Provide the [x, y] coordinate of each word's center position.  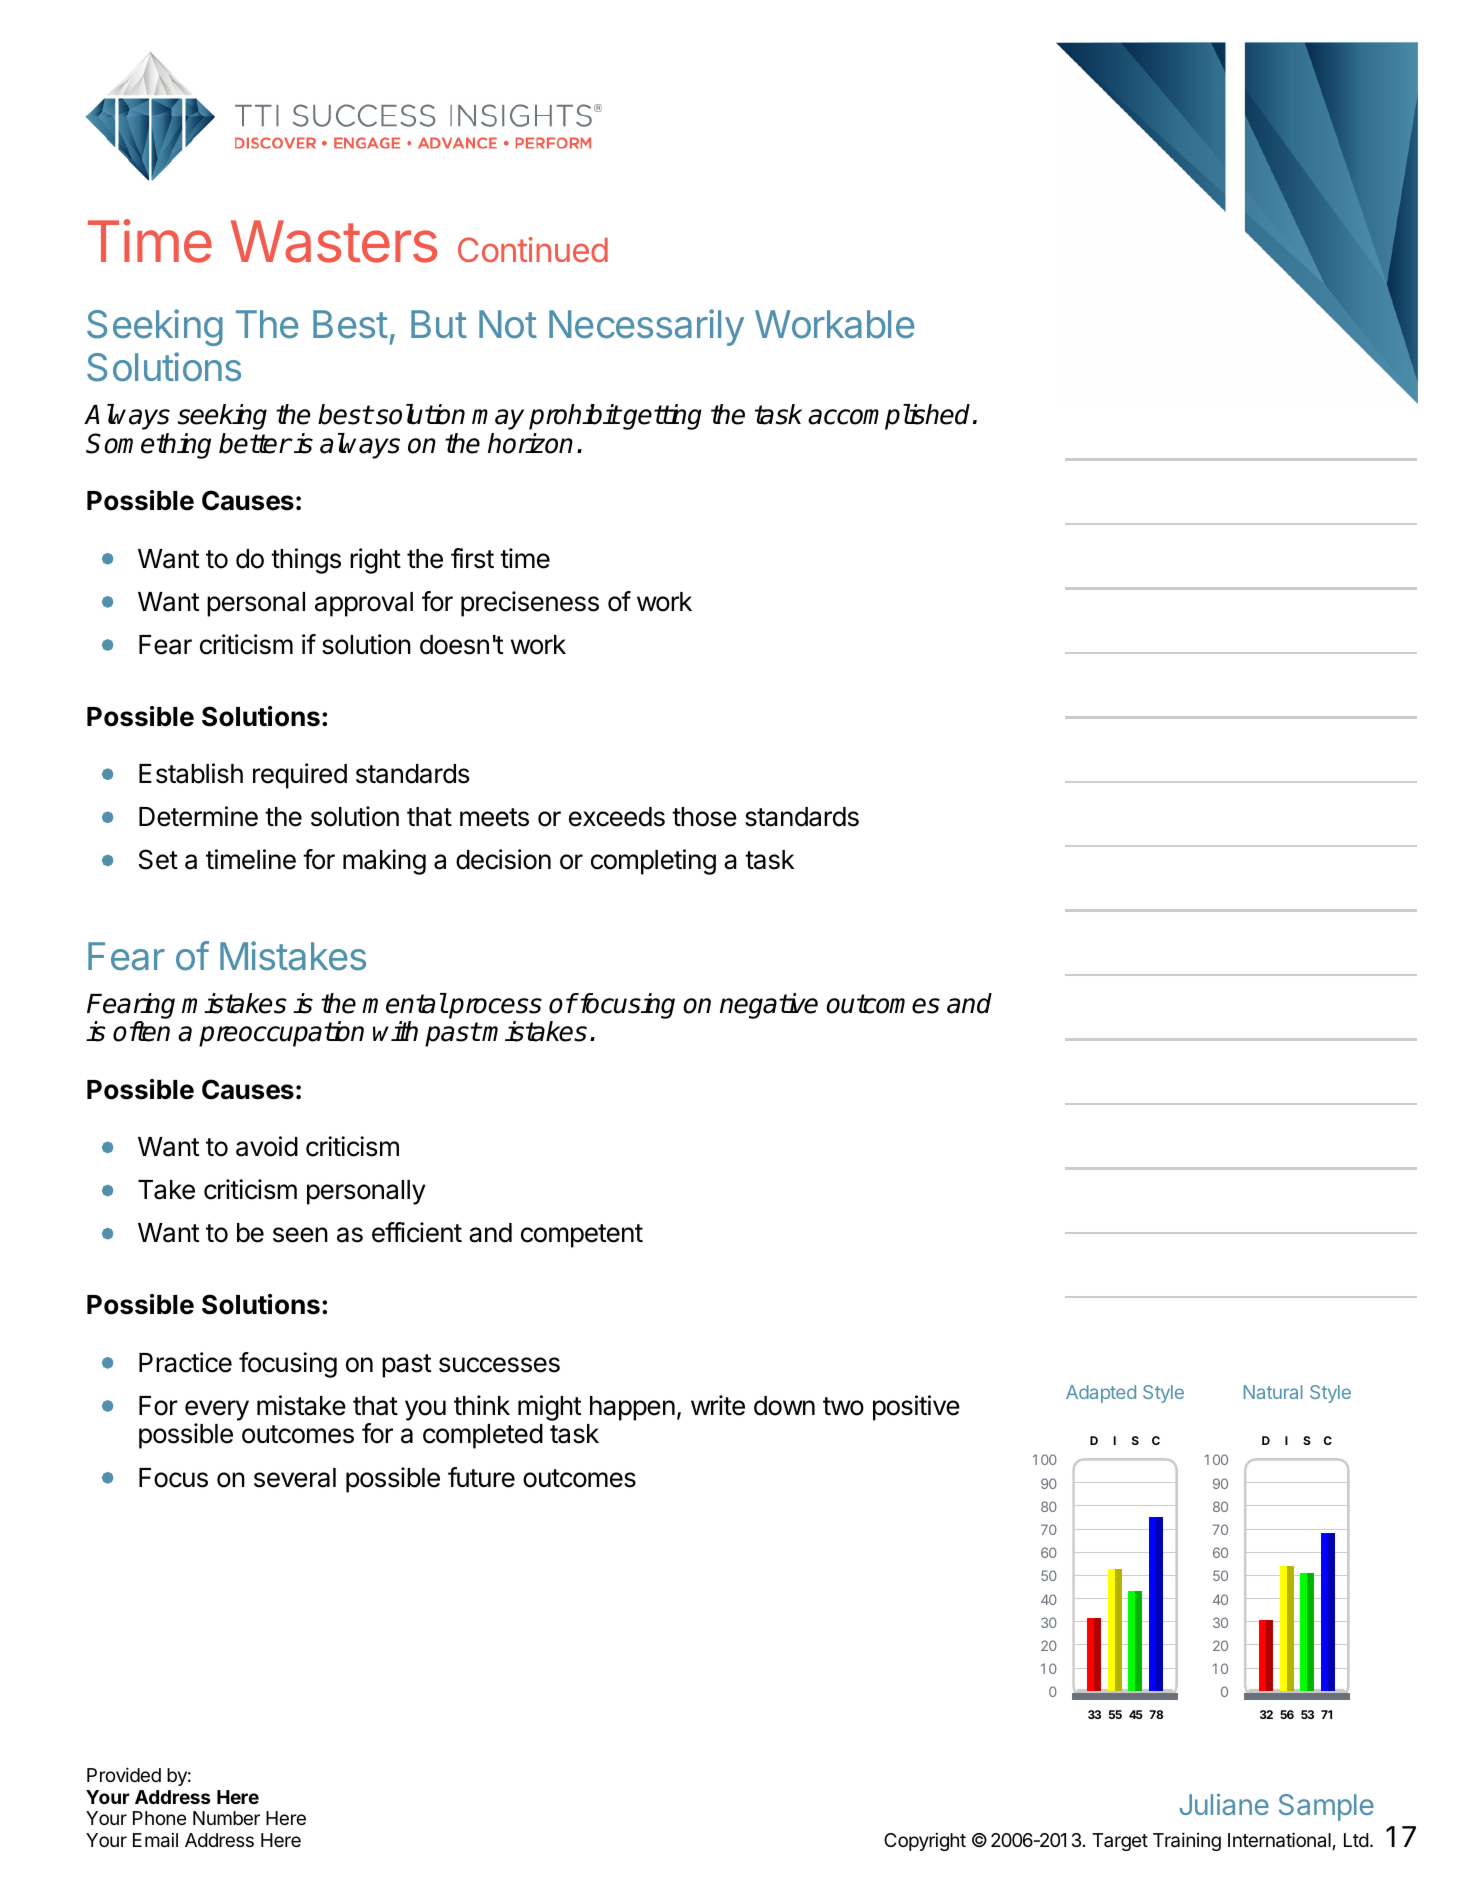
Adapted [1101, 1394]
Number [226, 1818]
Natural [1273, 1392]
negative [769, 1006]
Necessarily [646, 327]
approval [364, 604]
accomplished [889, 417]
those [704, 817]
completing [653, 862]
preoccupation [281, 1034]
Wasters [334, 241]
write [718, 1405]
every [217, 1410]
